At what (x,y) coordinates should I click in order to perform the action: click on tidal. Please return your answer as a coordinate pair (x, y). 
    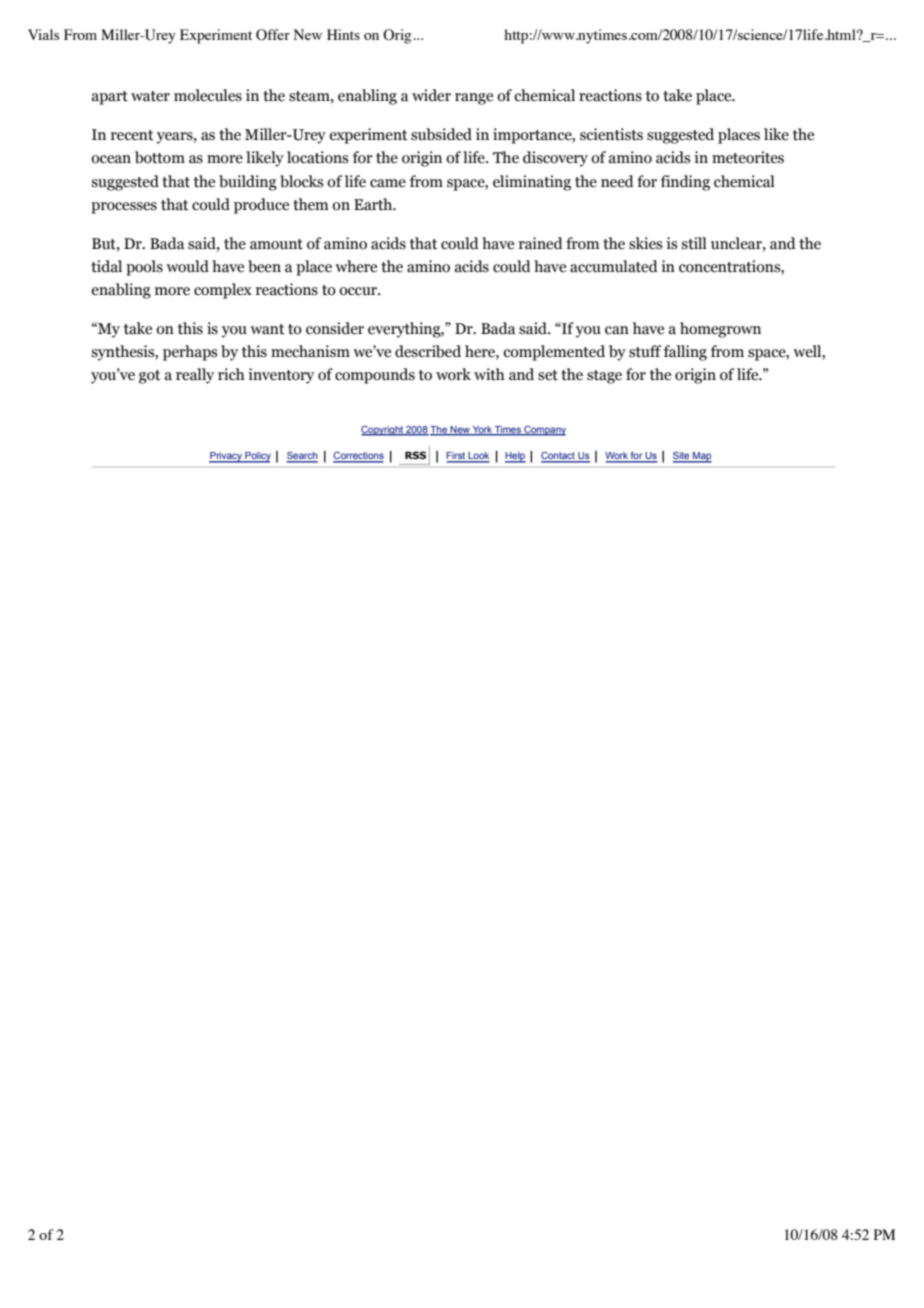
    Looking at the image, I should click on (106, 266).
